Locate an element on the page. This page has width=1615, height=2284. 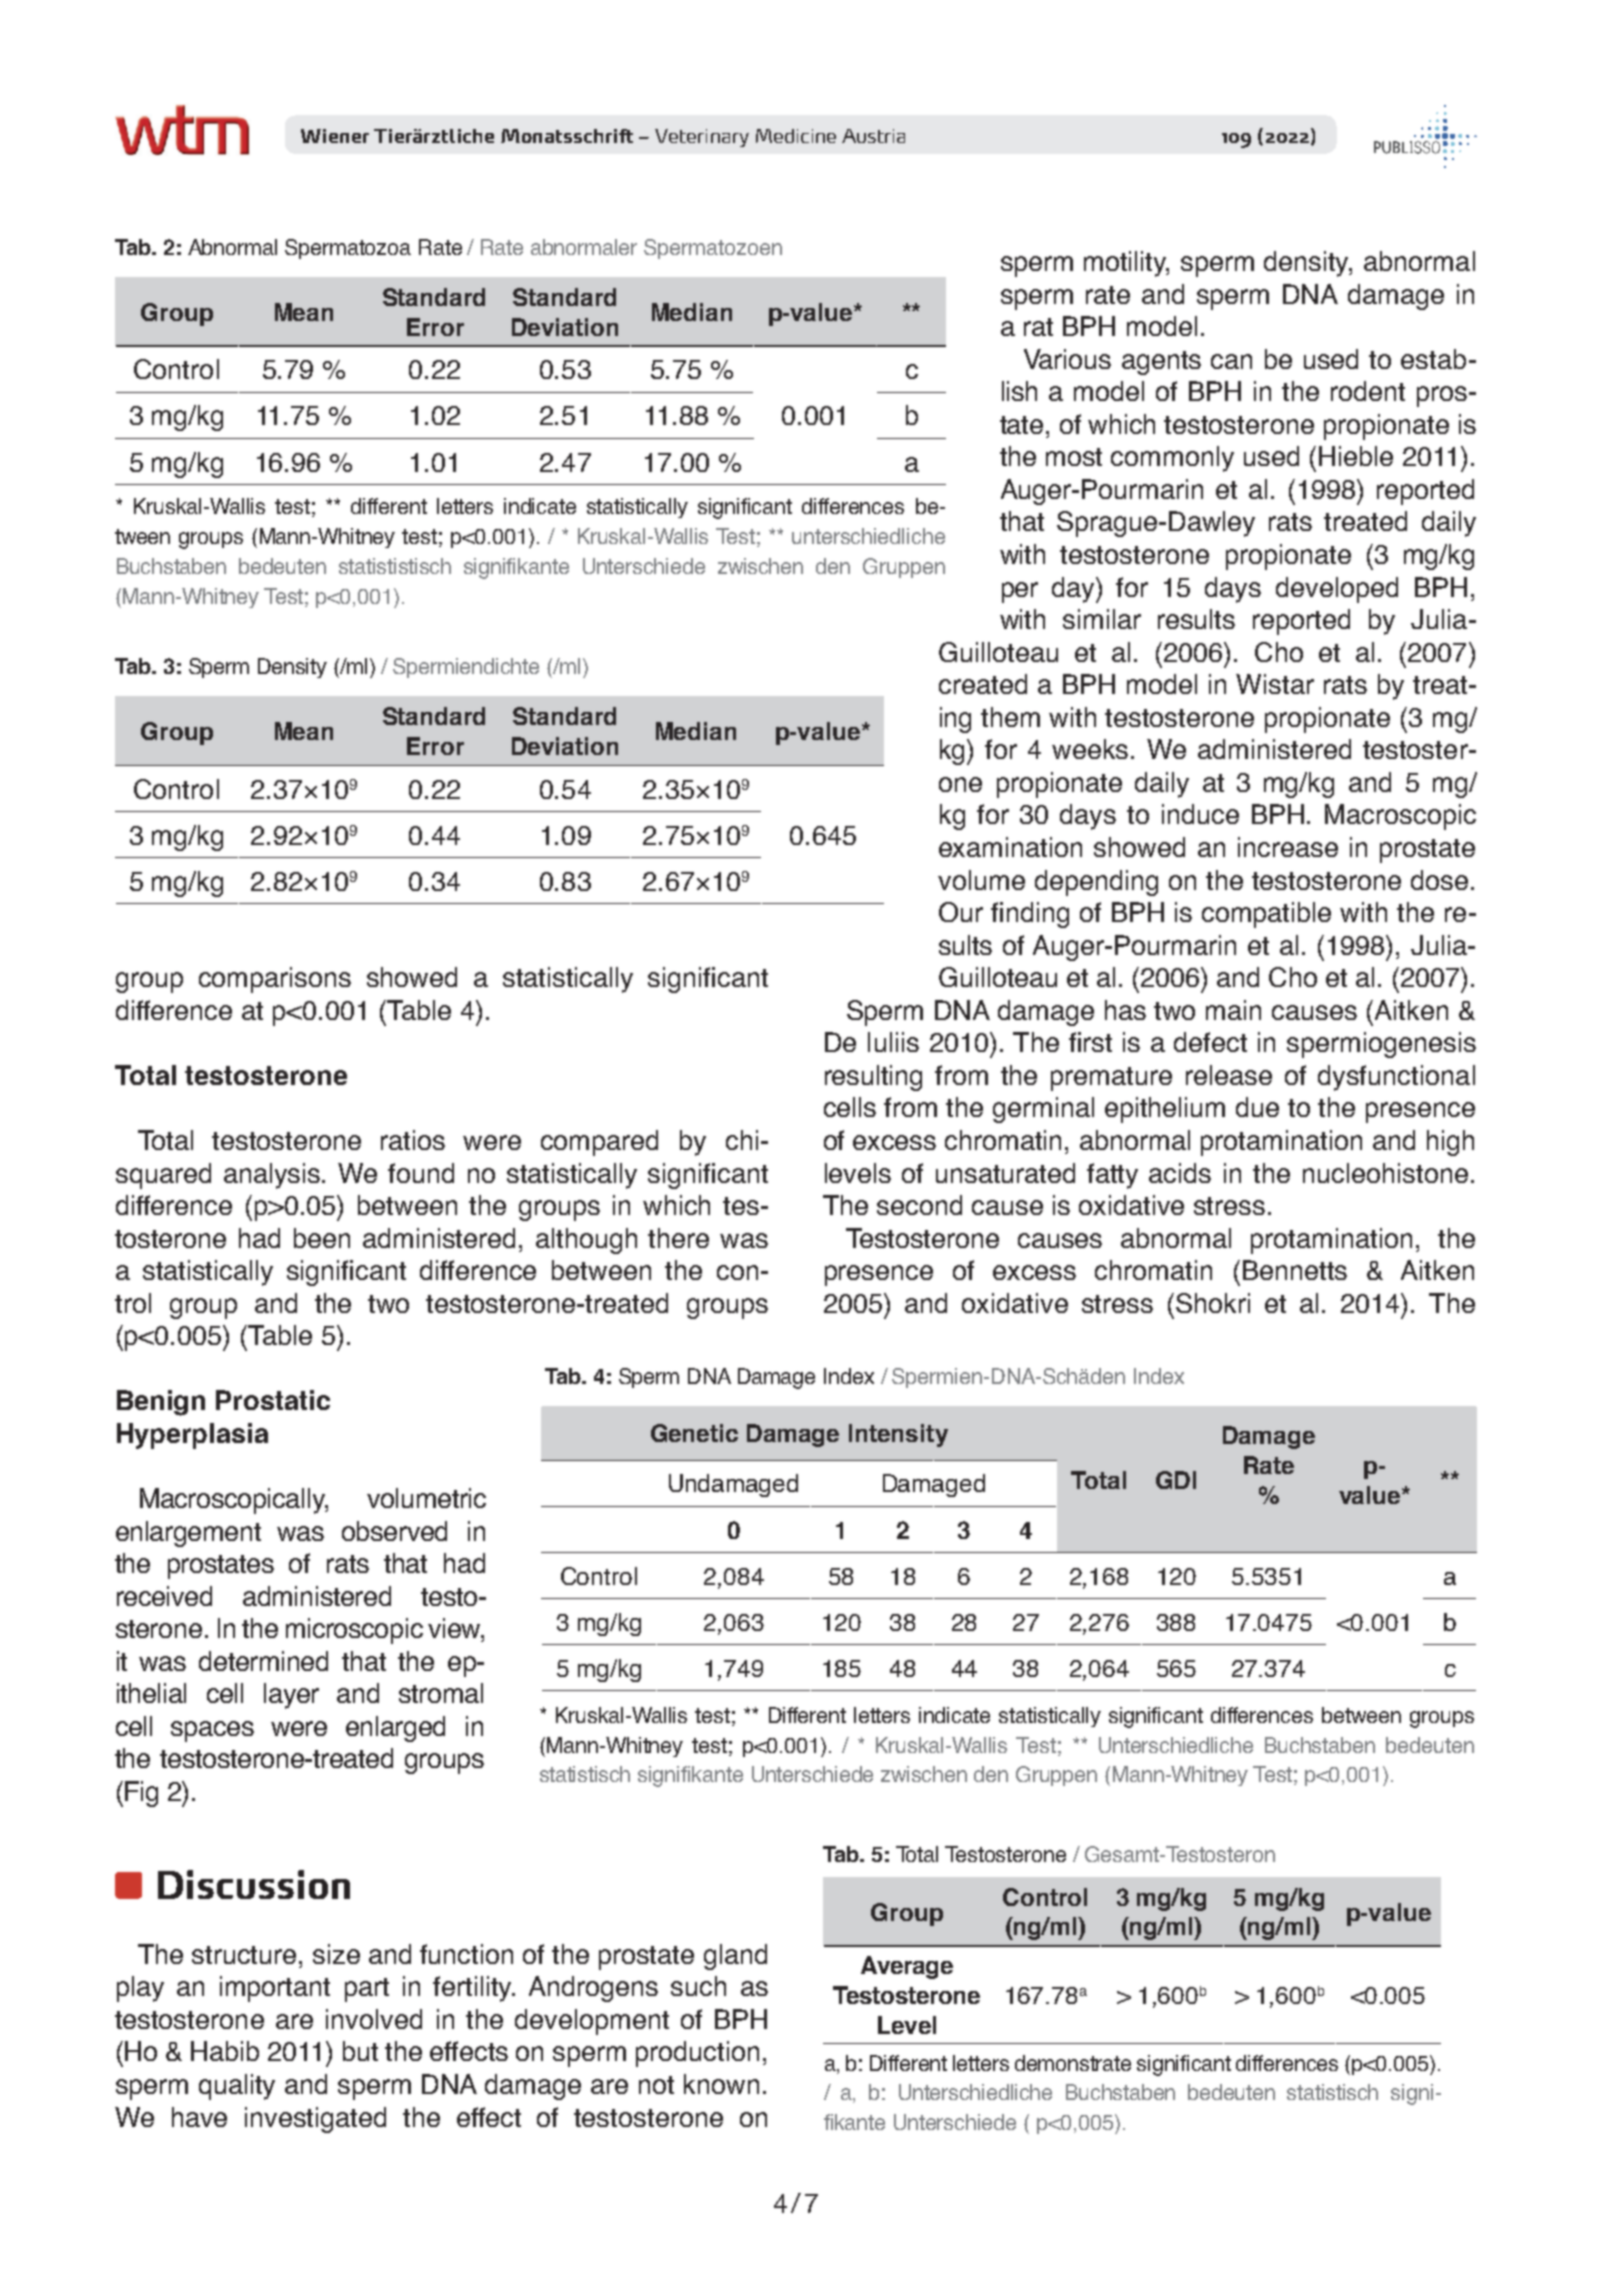
Hyperplasia is located at coordinates (192, 1436).
